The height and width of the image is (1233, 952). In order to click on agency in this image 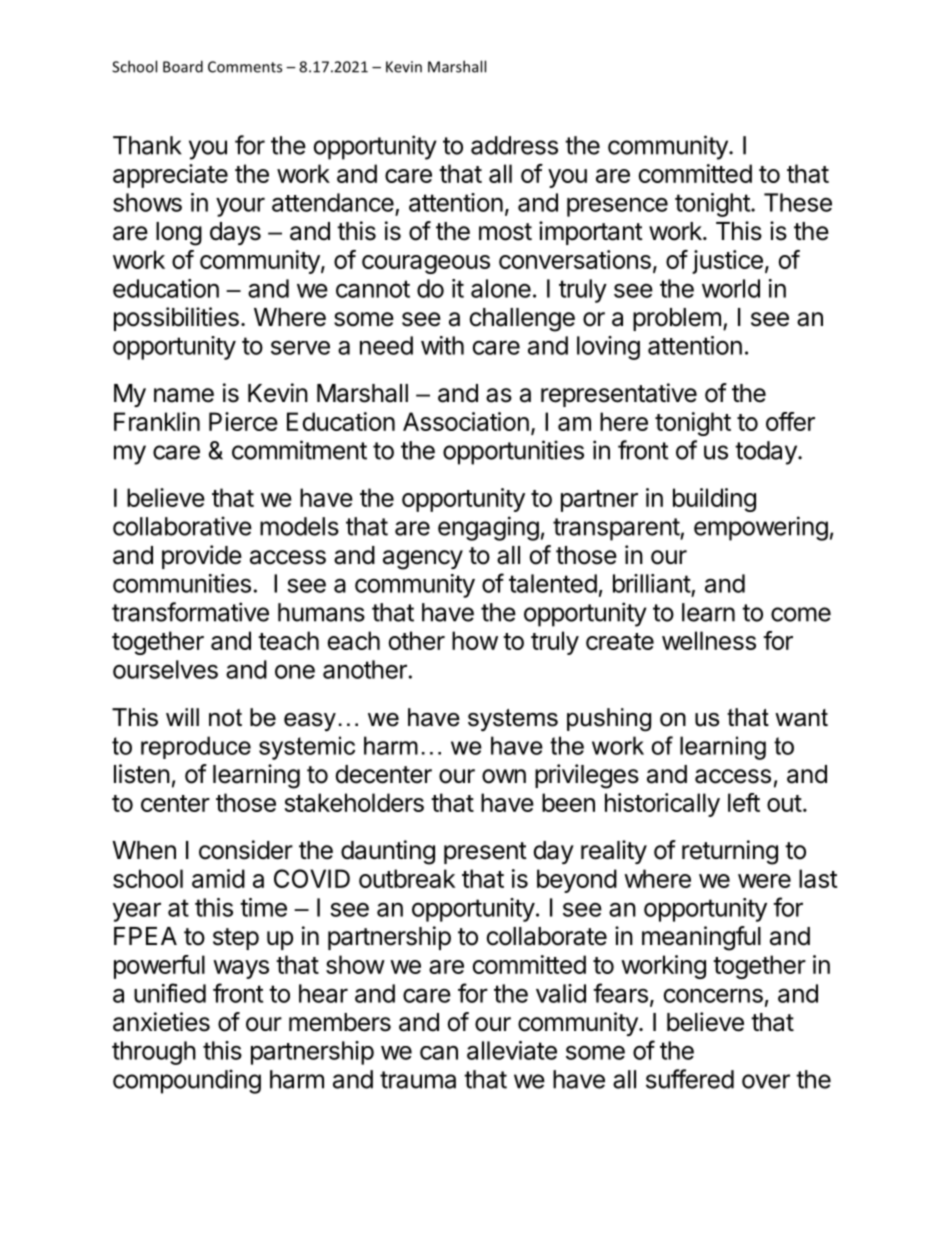, I will do `click(423, 560)`.
